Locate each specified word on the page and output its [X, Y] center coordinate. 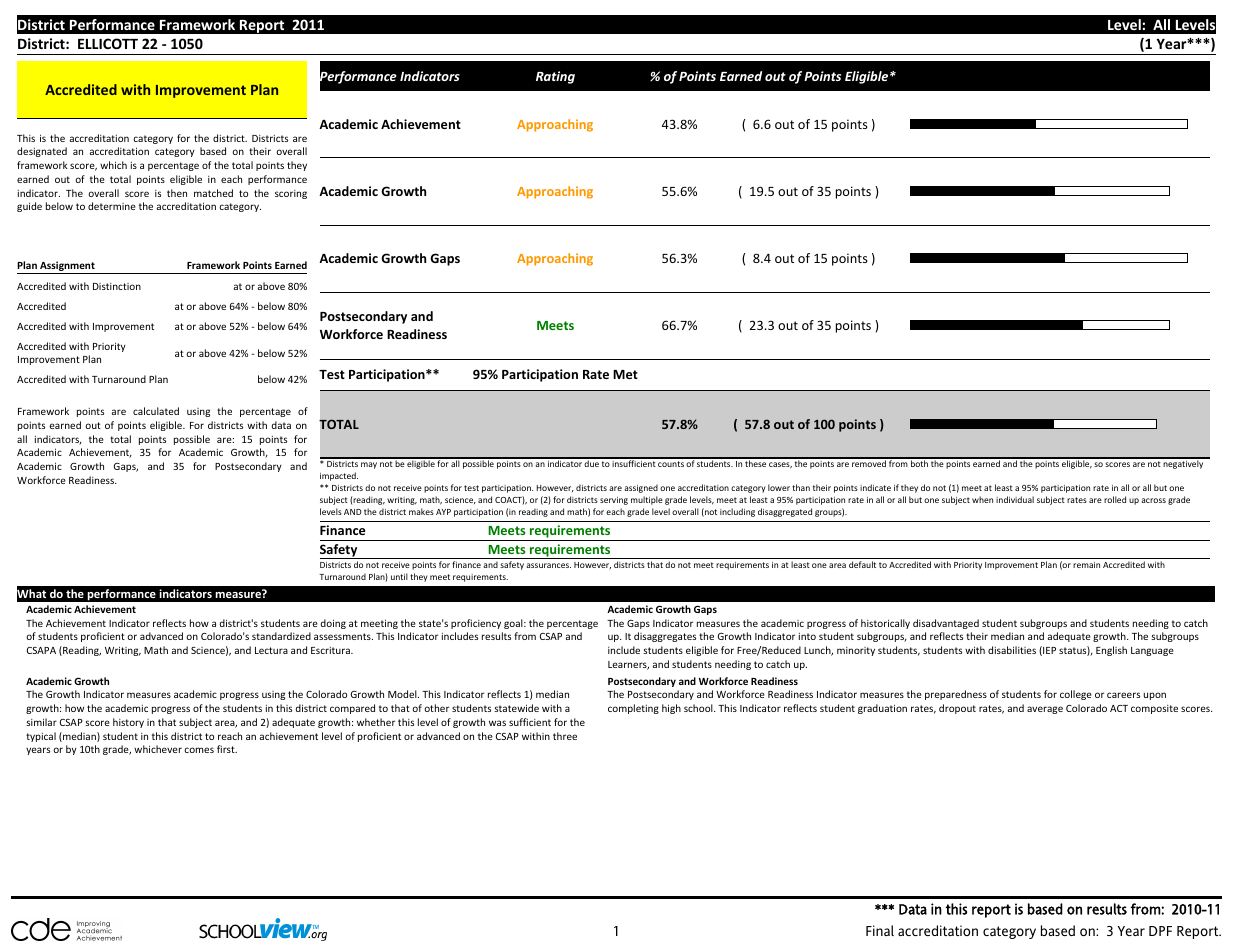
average [1045, 710]
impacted [339, 476]
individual [1015, 499]
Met [625, 374]
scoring [291, 194]
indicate [875, 487]
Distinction [117, 286]
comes [199, 750]
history [128, 723]
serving [614, 501]
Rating [555, 77]
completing [633, 709]
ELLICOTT [108, 43]
